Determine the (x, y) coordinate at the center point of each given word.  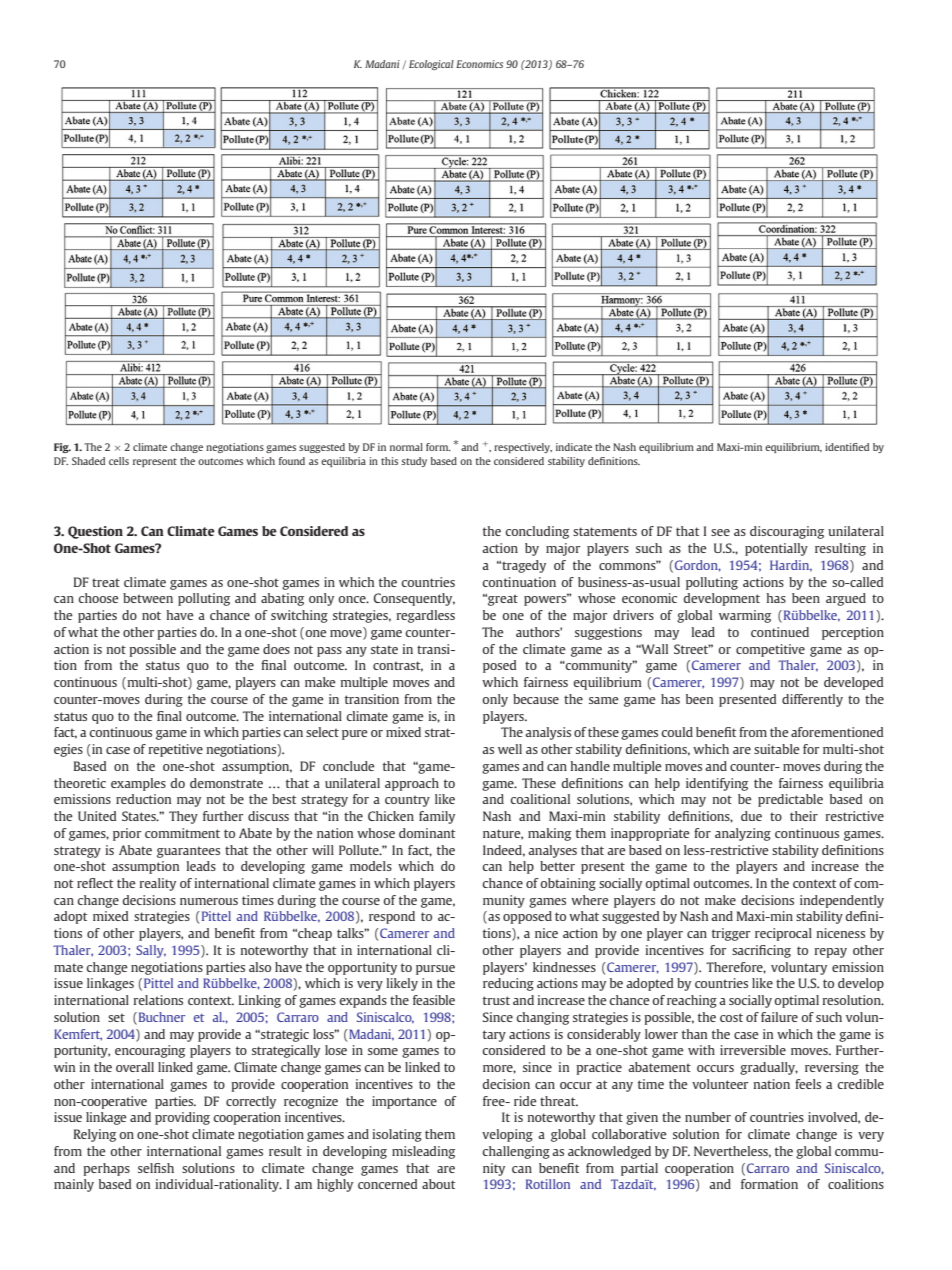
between (148, 598)
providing (182, 1118)
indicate (574, 447)
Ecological (431, 65)
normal (406, 447)
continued (780, 632)
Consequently (414, 599)
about (439, 1184)
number (708, 1117)
